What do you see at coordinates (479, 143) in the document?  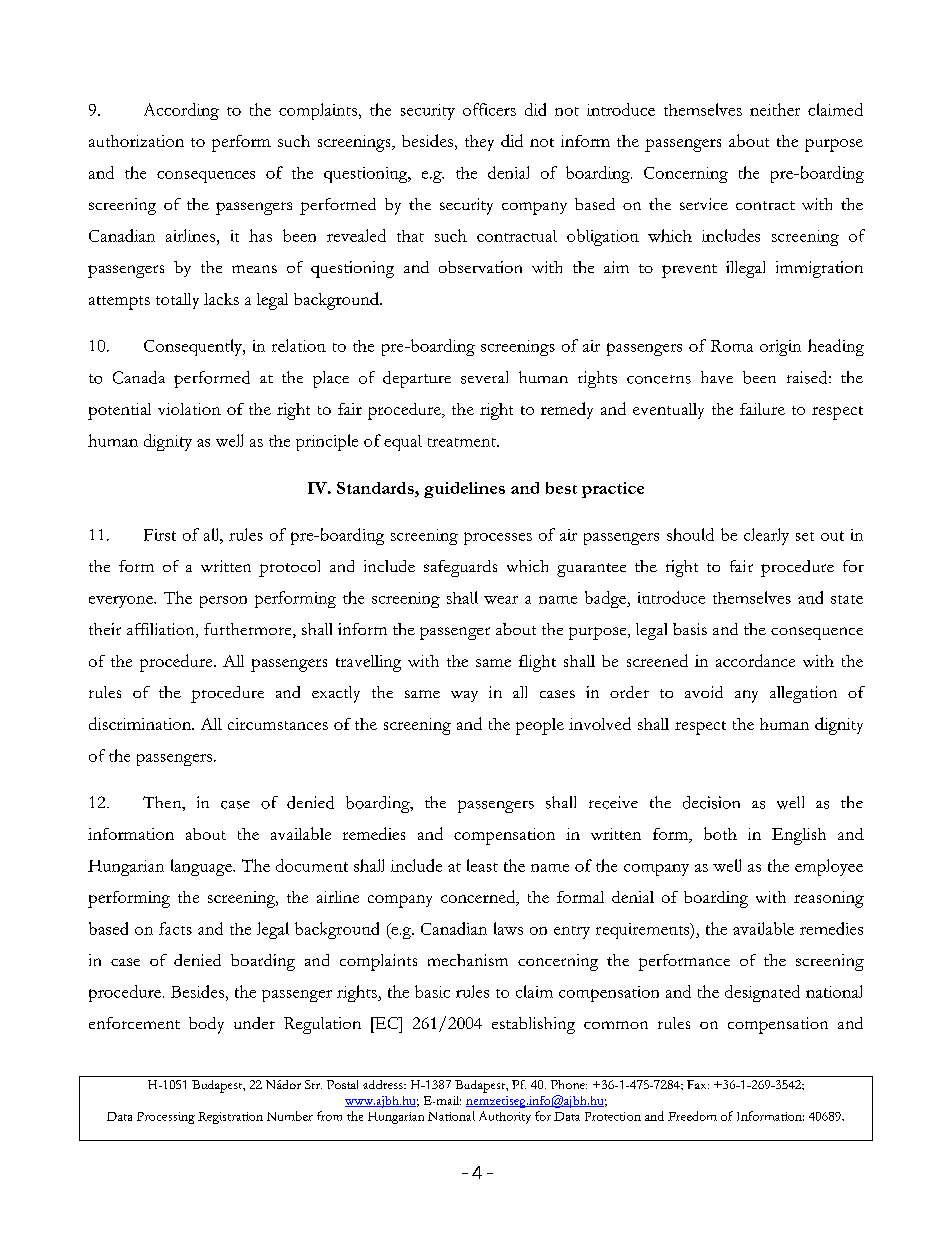 I see `they` at bounding box center [479, 143].
